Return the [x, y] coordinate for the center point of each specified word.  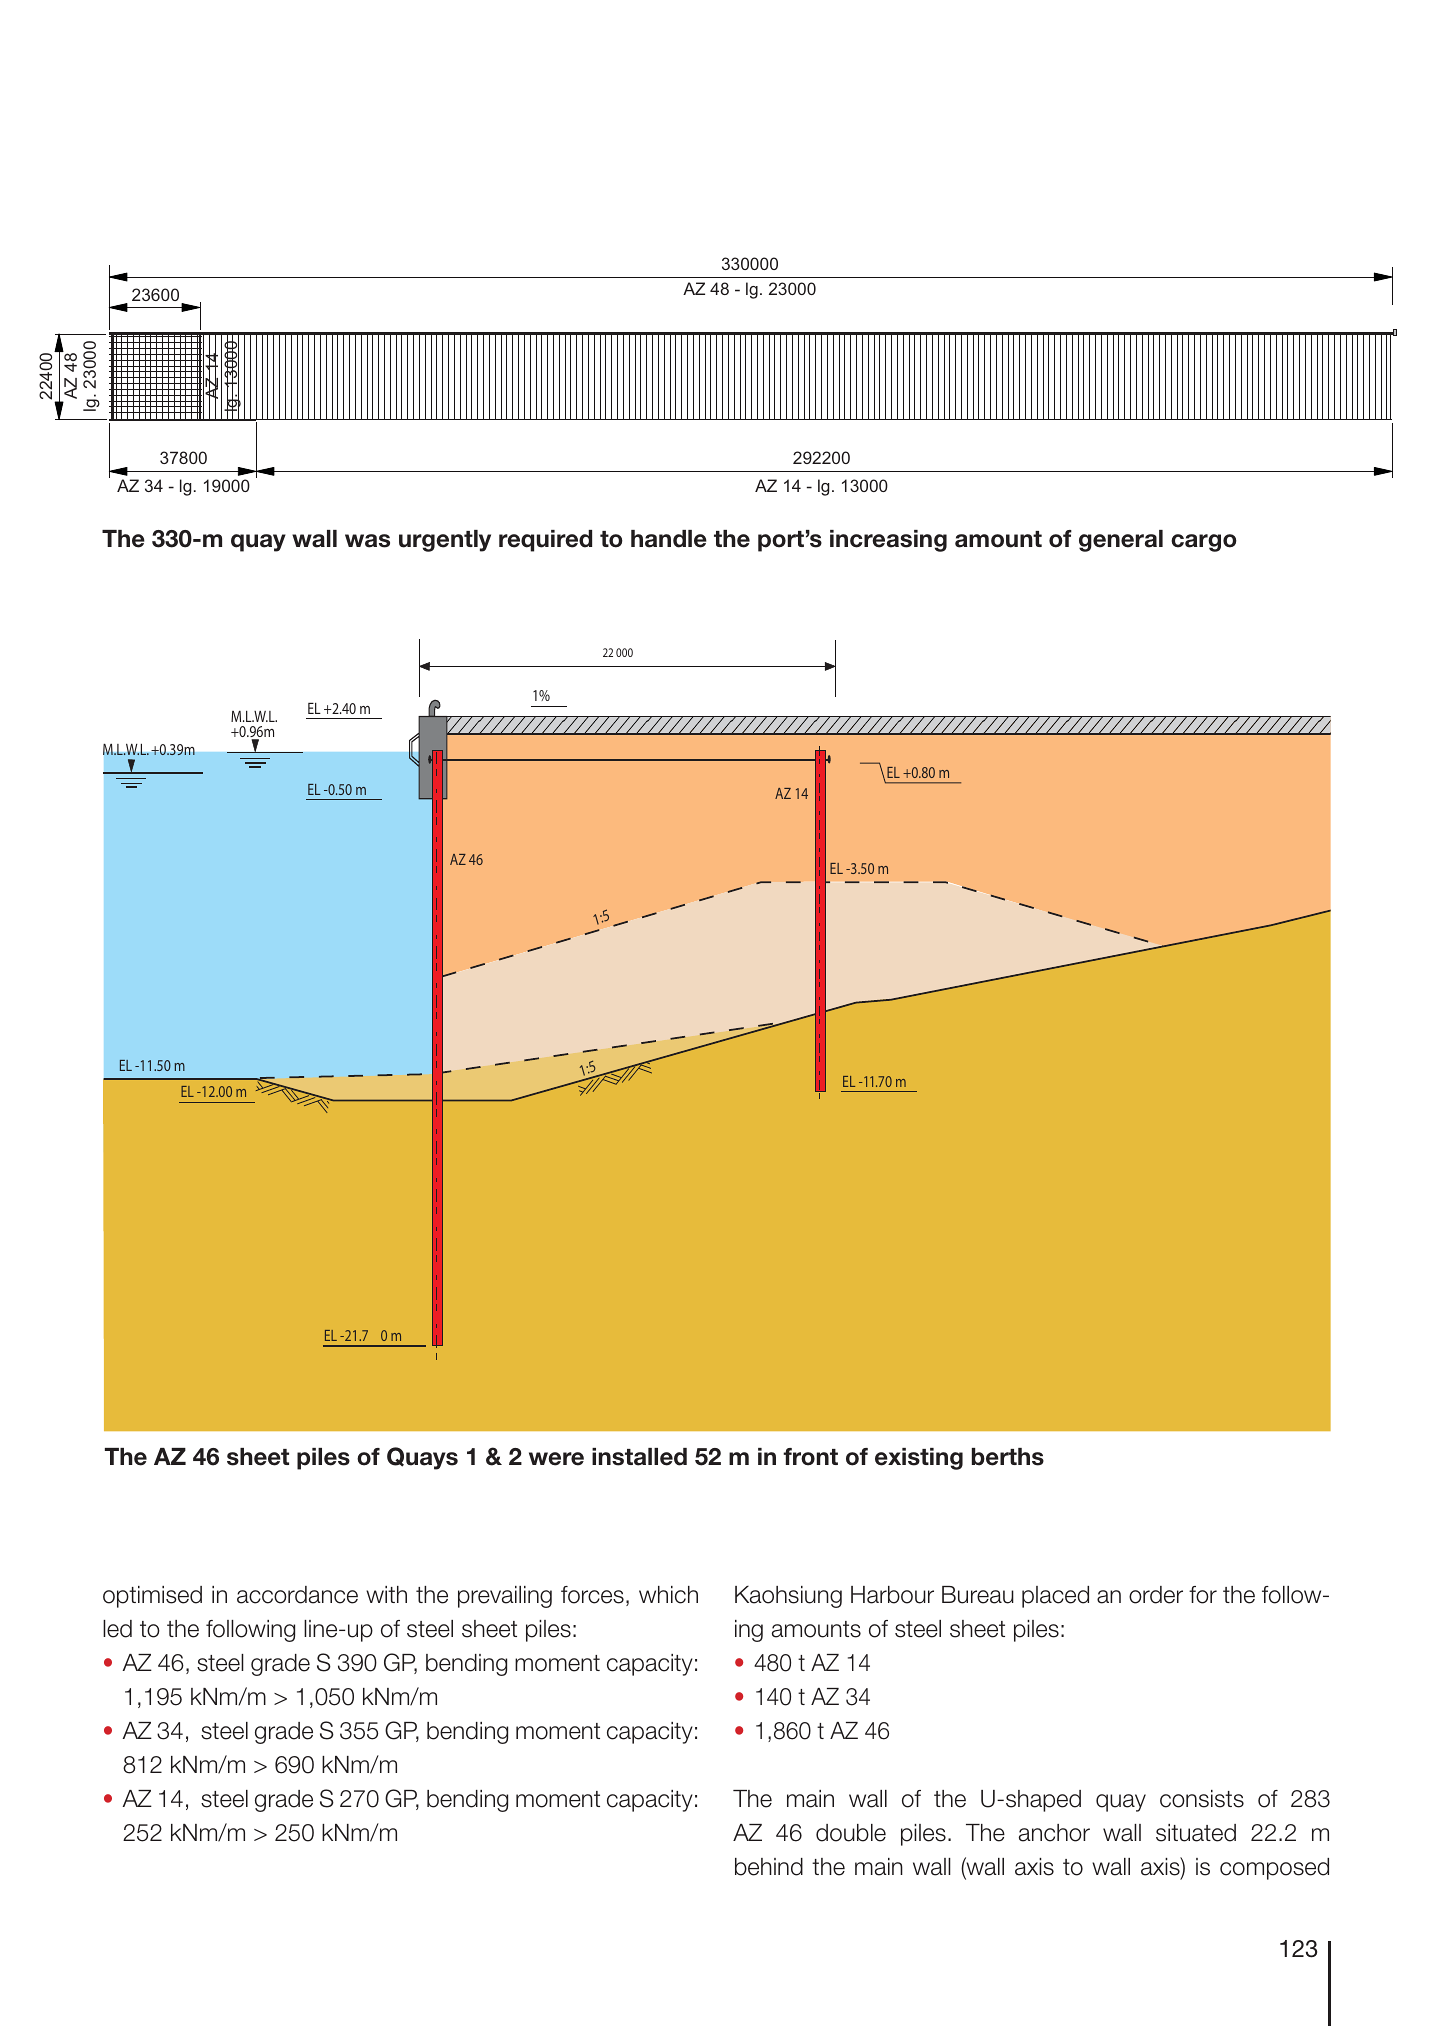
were [556, 1459]
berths [1008, 1457]
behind [769, 1867]
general [1121, 541]
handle [669, 539]
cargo [1204, 543]
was [367, 541]
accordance [297, 1595]
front [810, 1457]
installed [639, 1457]
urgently [445, 541]
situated [1196, 1833]
